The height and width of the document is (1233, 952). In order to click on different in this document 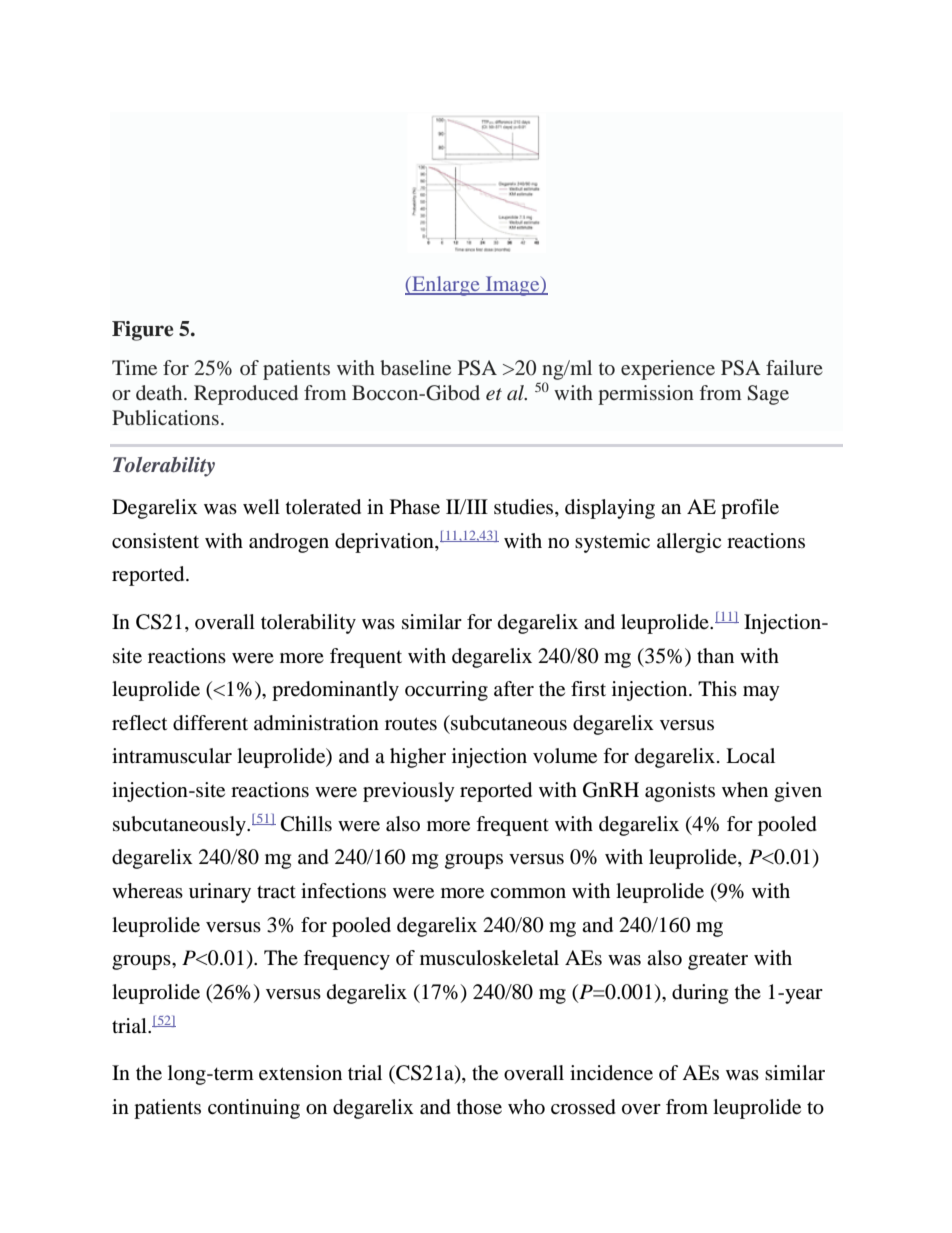, I will do `click(210, 723)`.
